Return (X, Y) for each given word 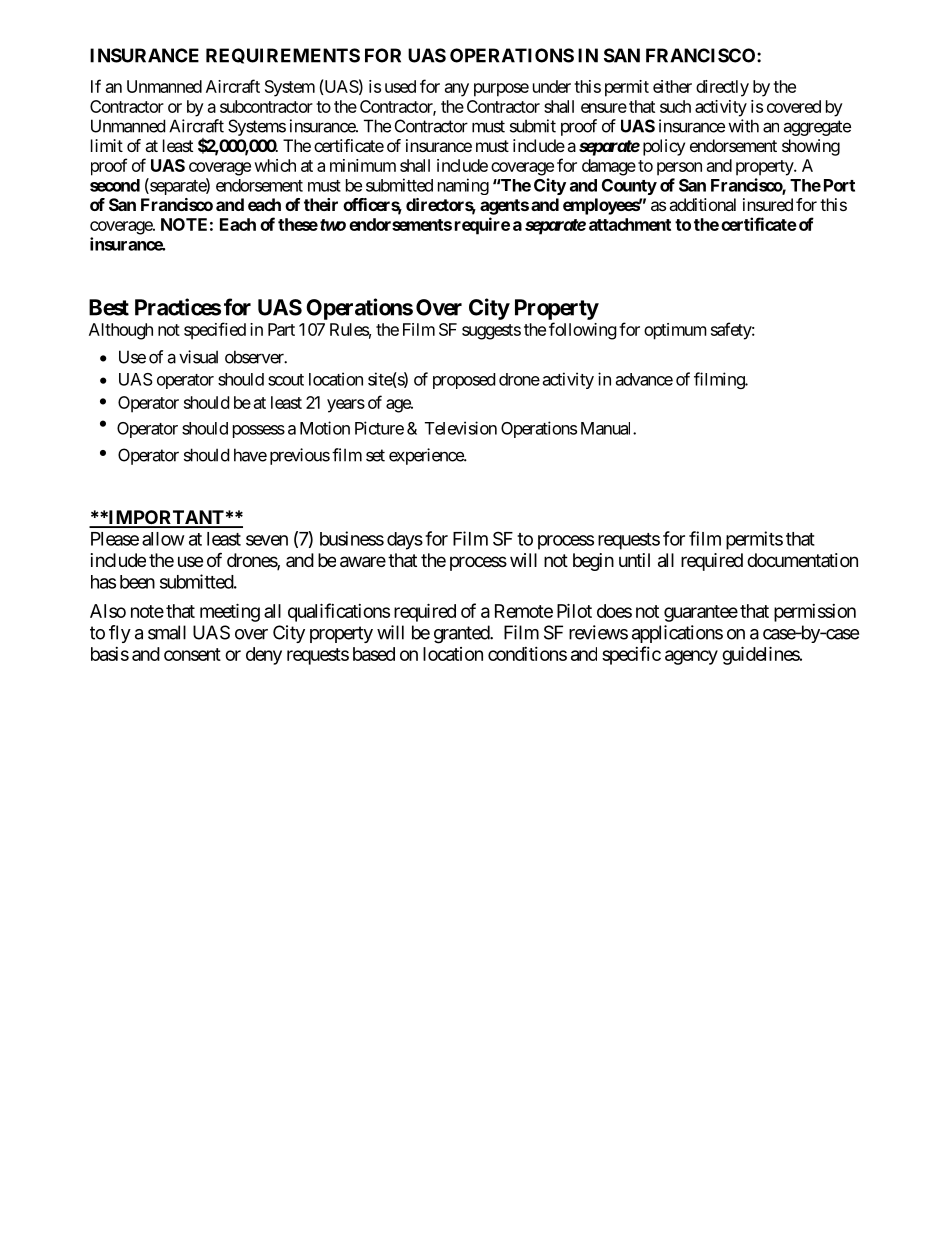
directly (722, 88)
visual (198, 357)
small (167, 632)
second (115, 185)
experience (427, 456)
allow (163, 539)
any (457, 90)
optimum (675, 331)
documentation (802, 560)
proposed (464, 381)
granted (462, 634)
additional (702, 204)
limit (107, 145)
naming (463, 186)
